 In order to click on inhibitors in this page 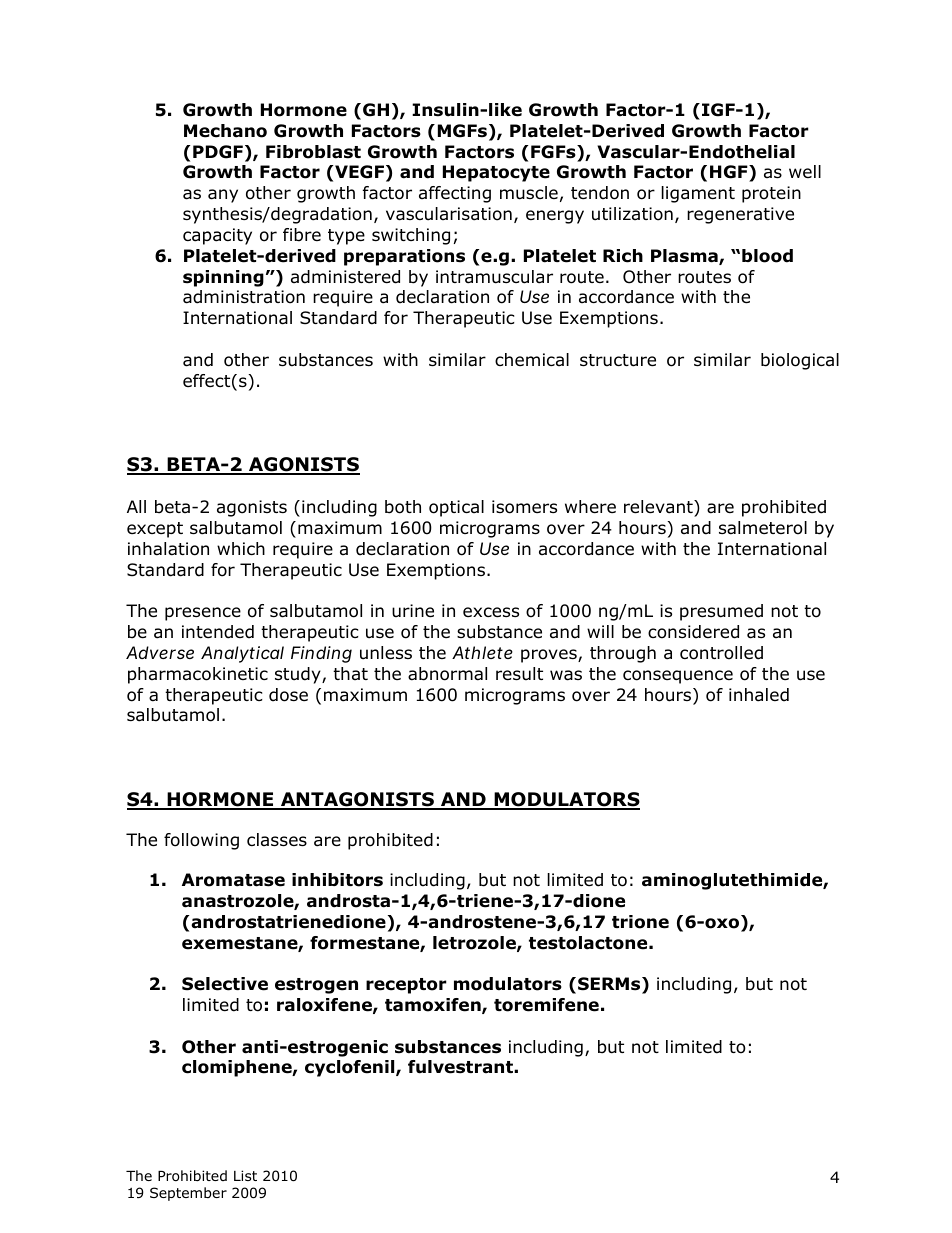, I will do `click(337, 880)`.
